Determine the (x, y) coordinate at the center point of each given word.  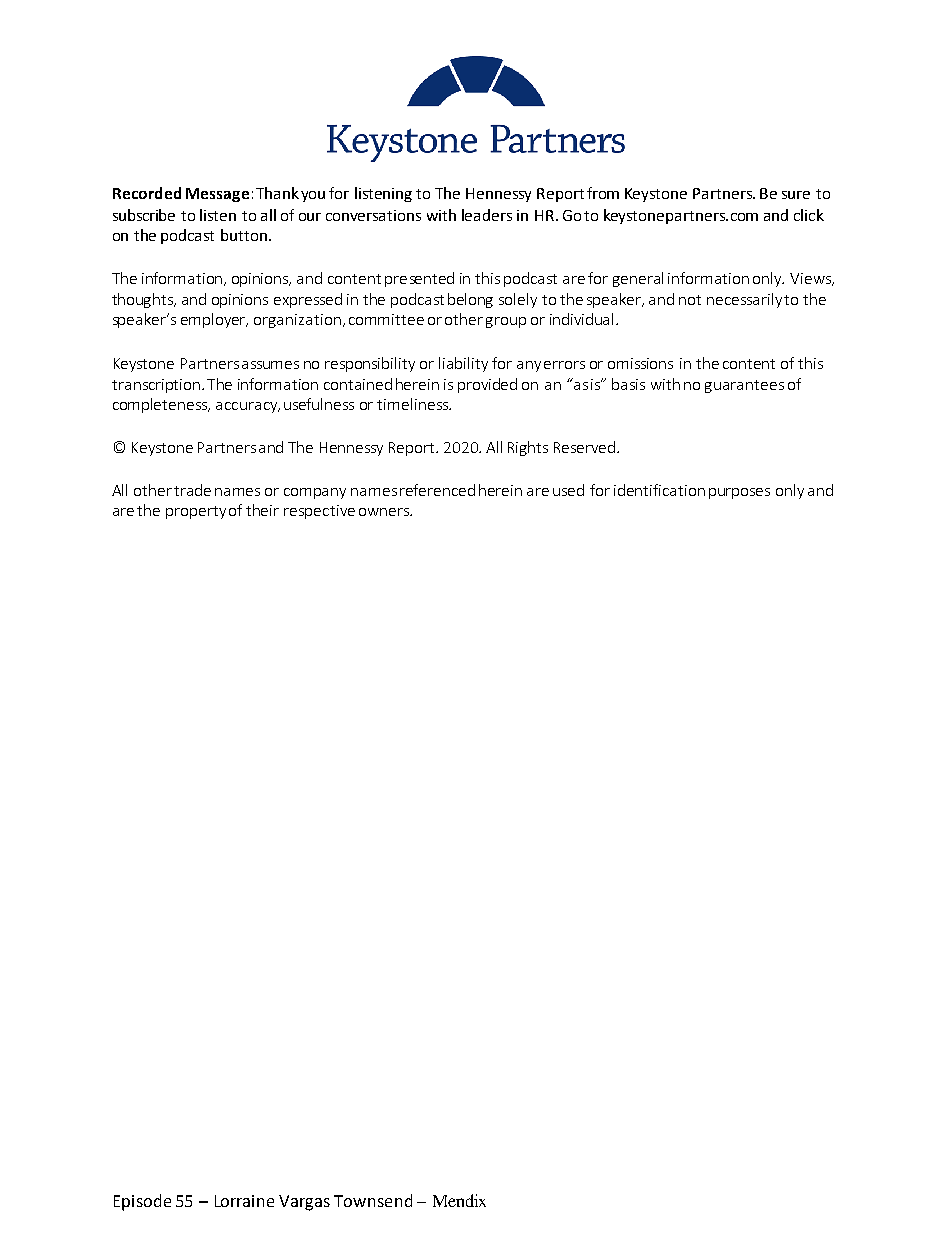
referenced (437, 490)
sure (796, 195)
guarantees (744, 386)
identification (659, 490)
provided (487, 385)
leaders (487, 215)
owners (385, 512)
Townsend (373, 1200)
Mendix (459, 1200)
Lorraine (244, 1201)
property (196, 512)
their (262, 510)
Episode (142, 1202)
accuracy (248, 407)
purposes (739, 493)
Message (217, 195)
